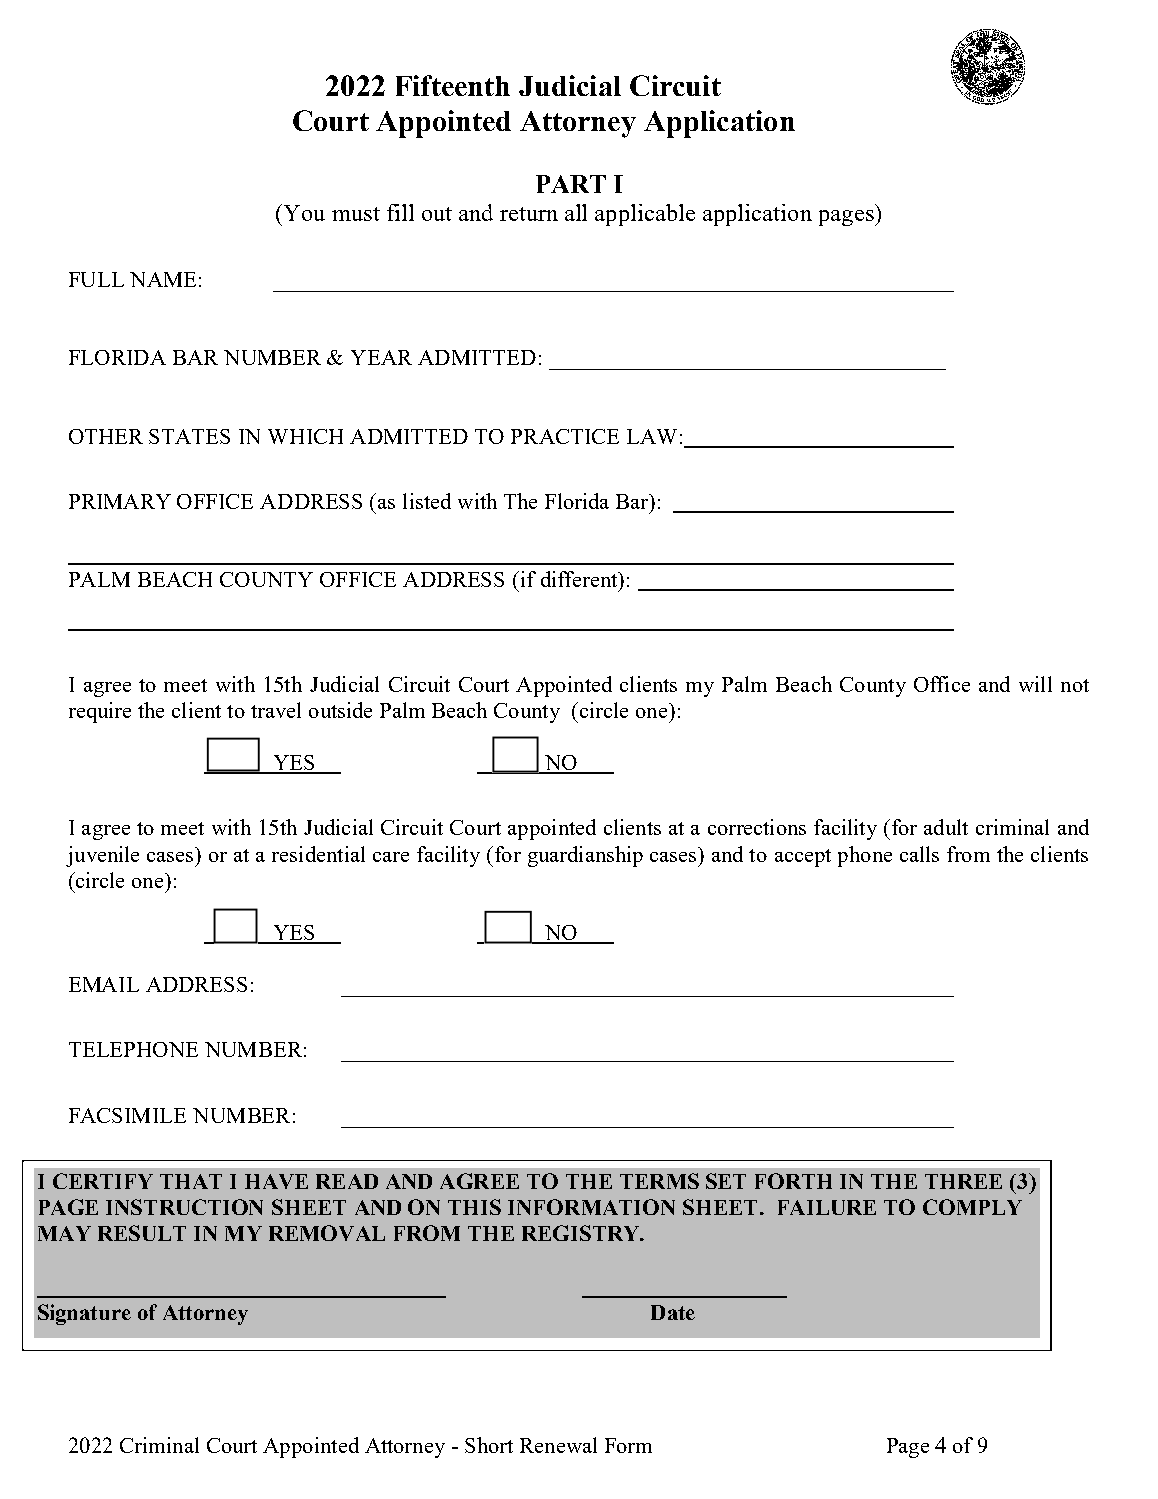 The height and width of the document is (1499, 1158). What do you see at coordinates (84, 1314) in the document?
I see `Signature` at bounding box center [84, 1314].
